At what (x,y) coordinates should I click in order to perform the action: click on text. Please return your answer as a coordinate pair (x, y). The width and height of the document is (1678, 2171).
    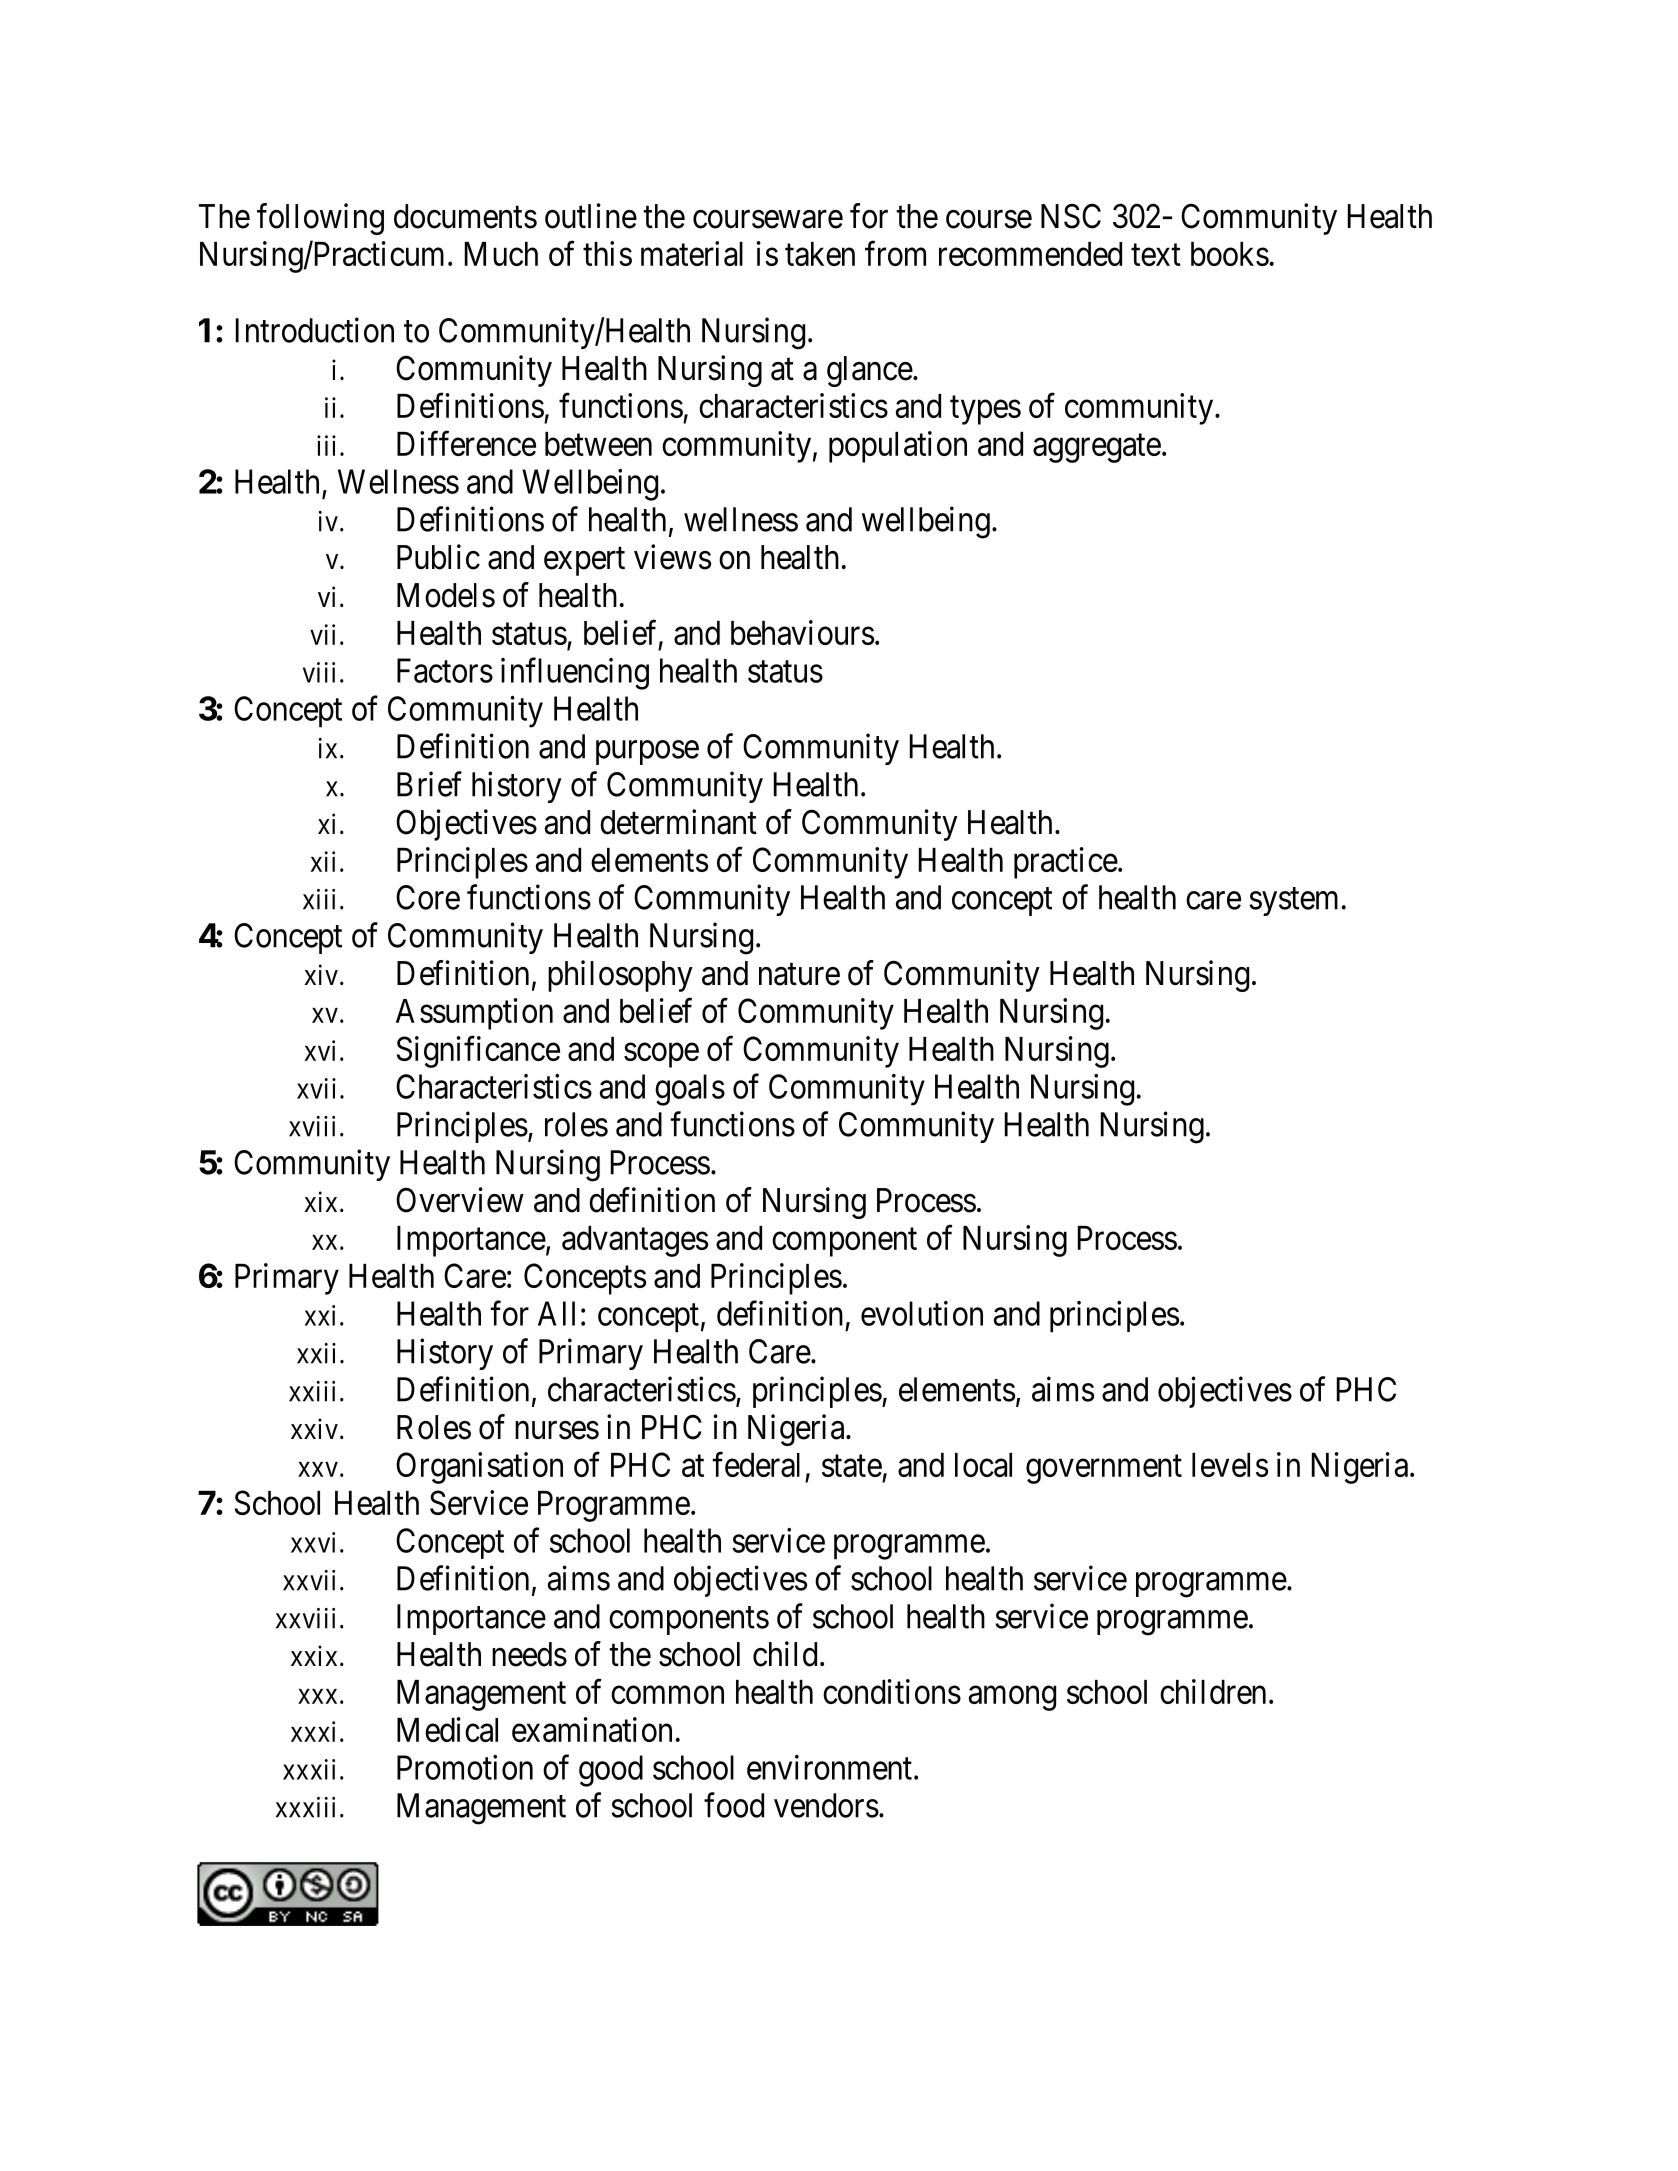
    Looking at the image, I should click on (1156, 255).
